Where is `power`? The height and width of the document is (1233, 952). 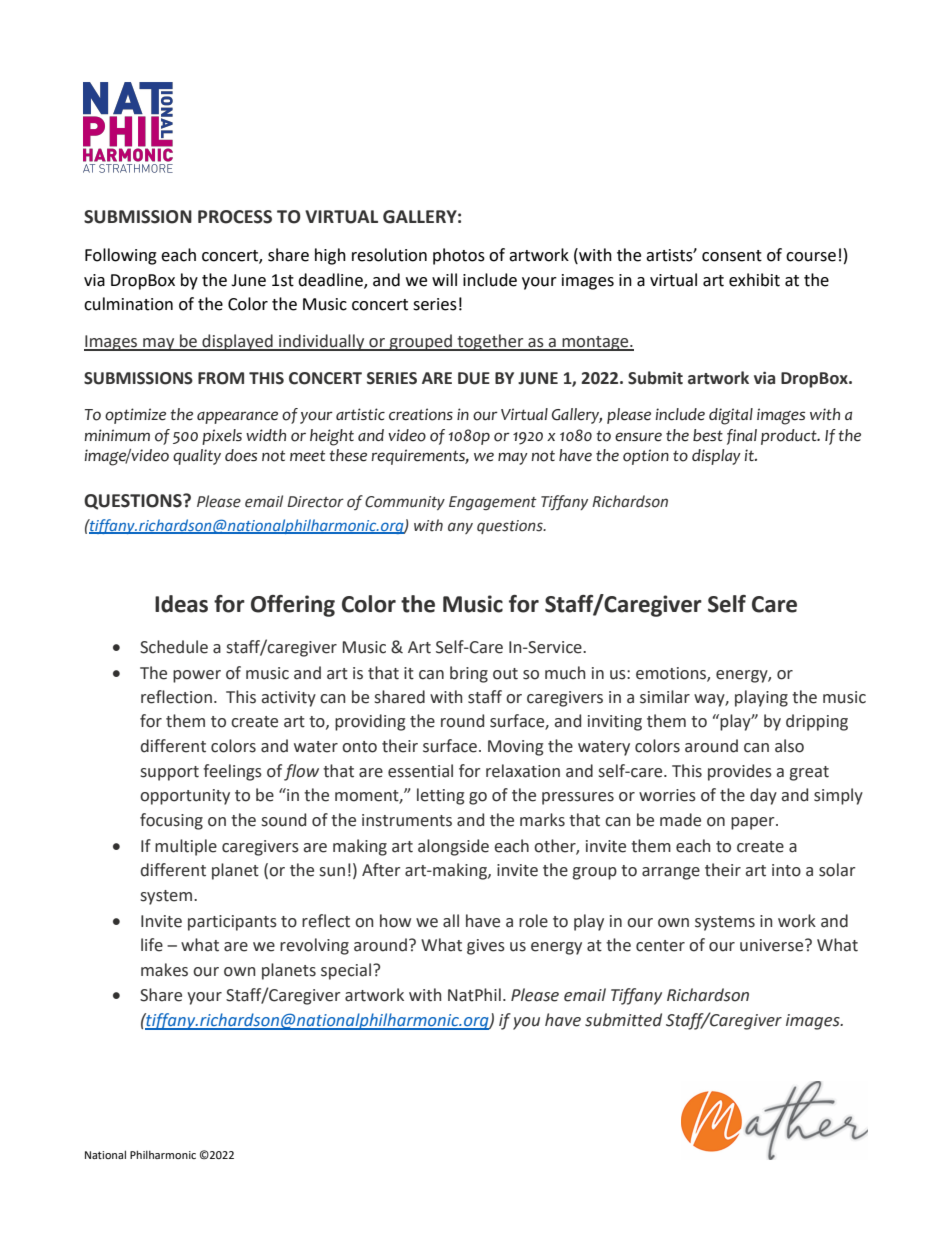 power is located at coordinates (197, 676).
